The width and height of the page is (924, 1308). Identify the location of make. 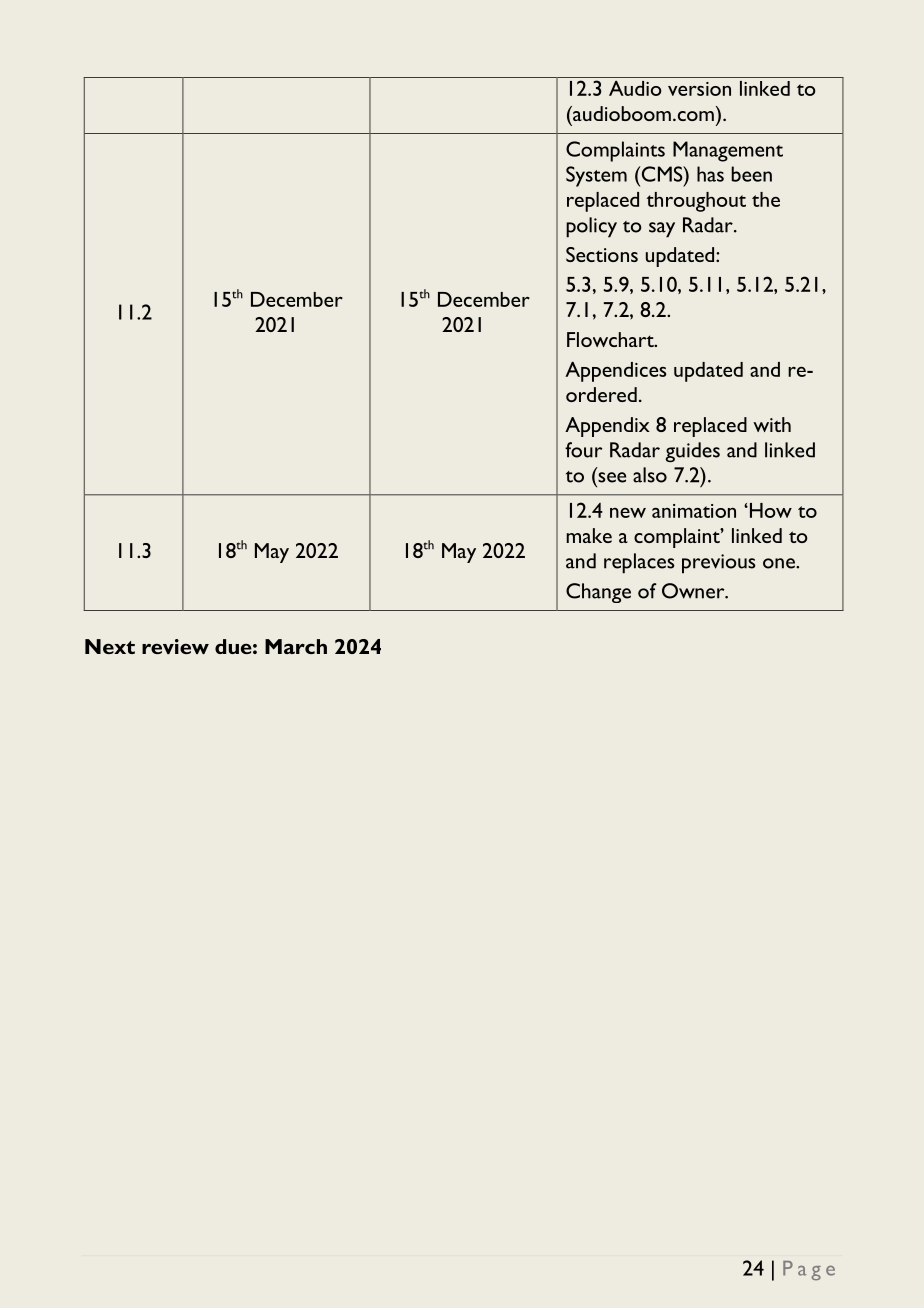
(589, 535).
